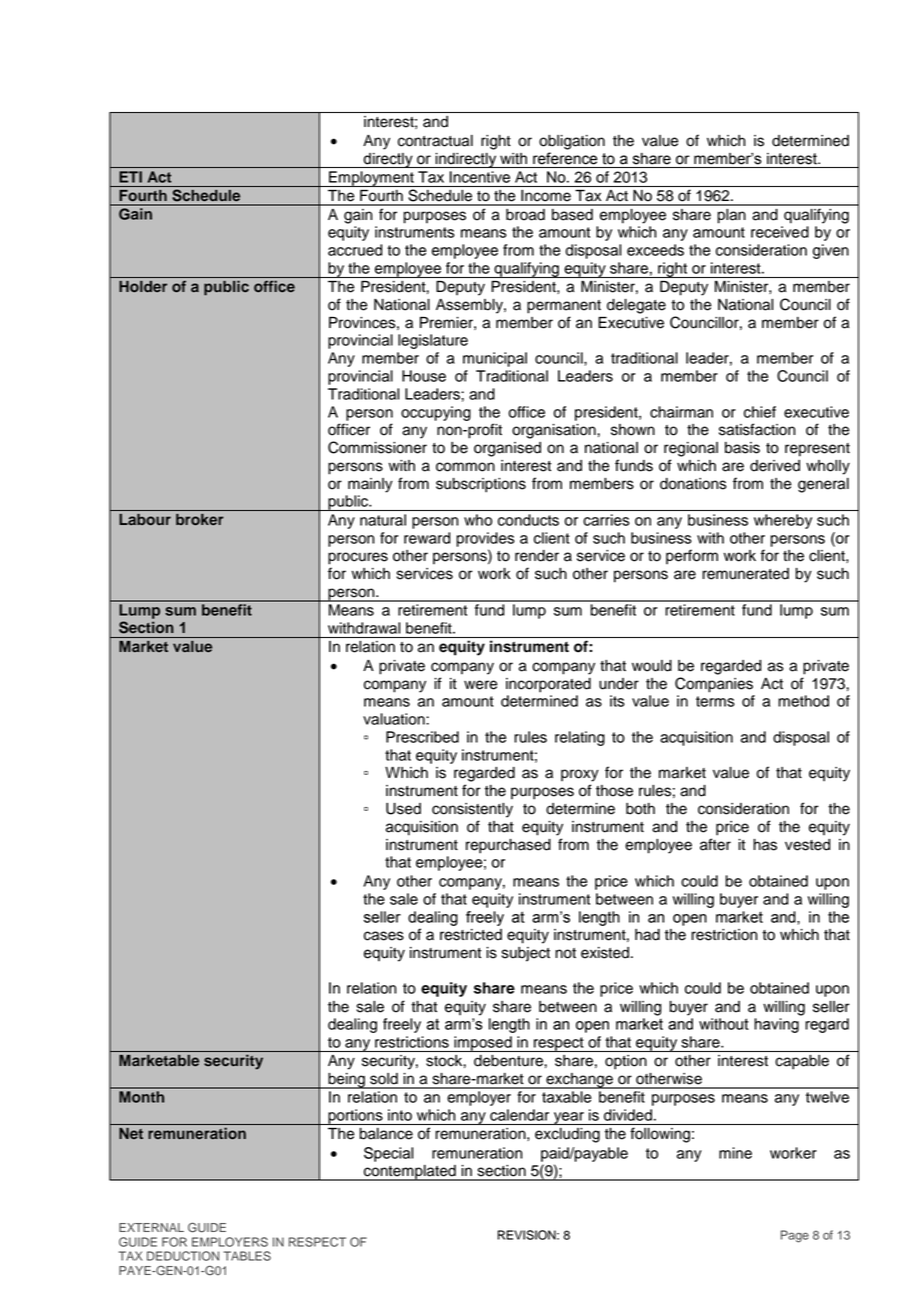 The image size is (924, 1309). I want to click on contractual, so click(435, 141).
